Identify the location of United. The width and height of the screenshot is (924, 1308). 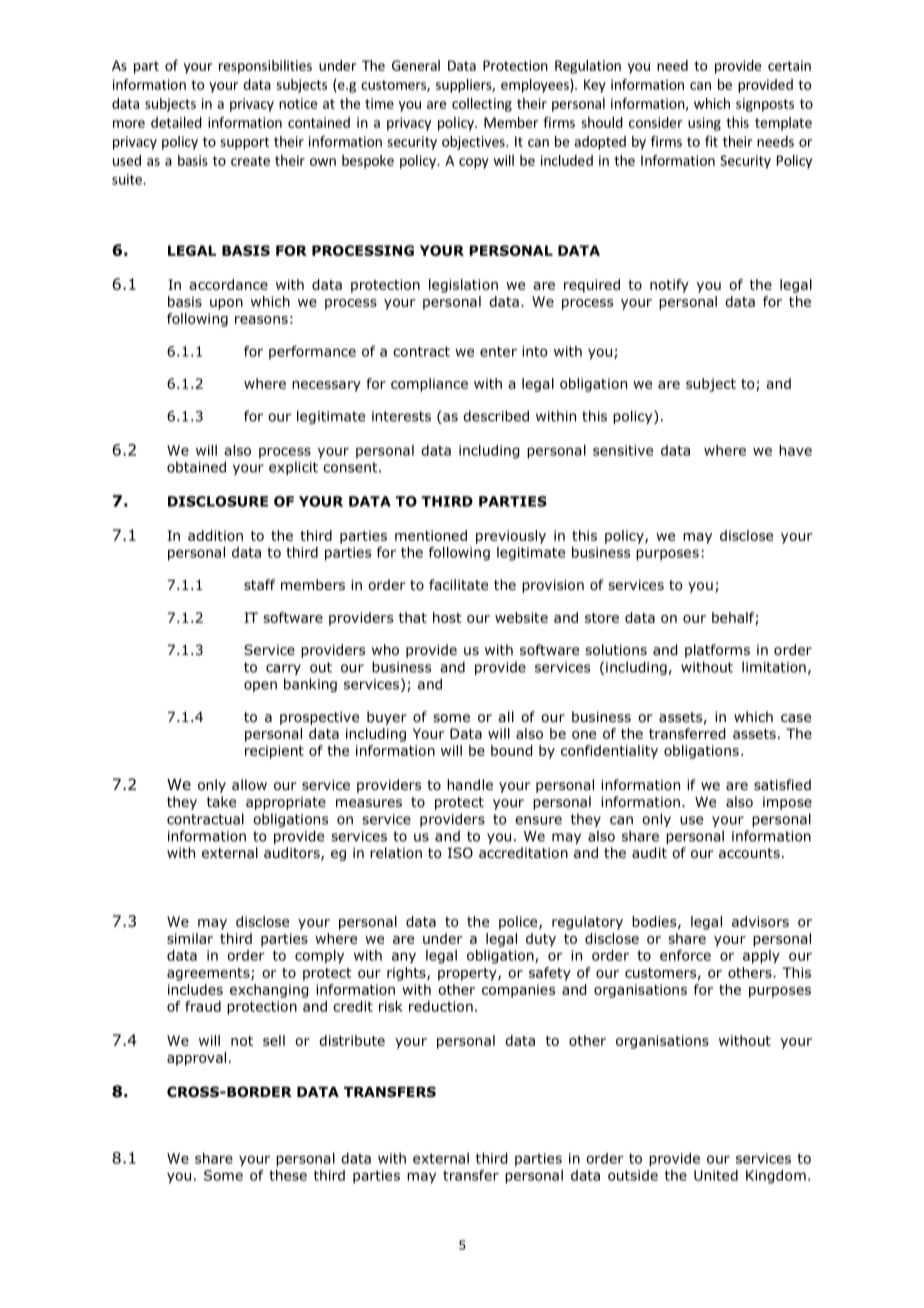
(716, 1175).
